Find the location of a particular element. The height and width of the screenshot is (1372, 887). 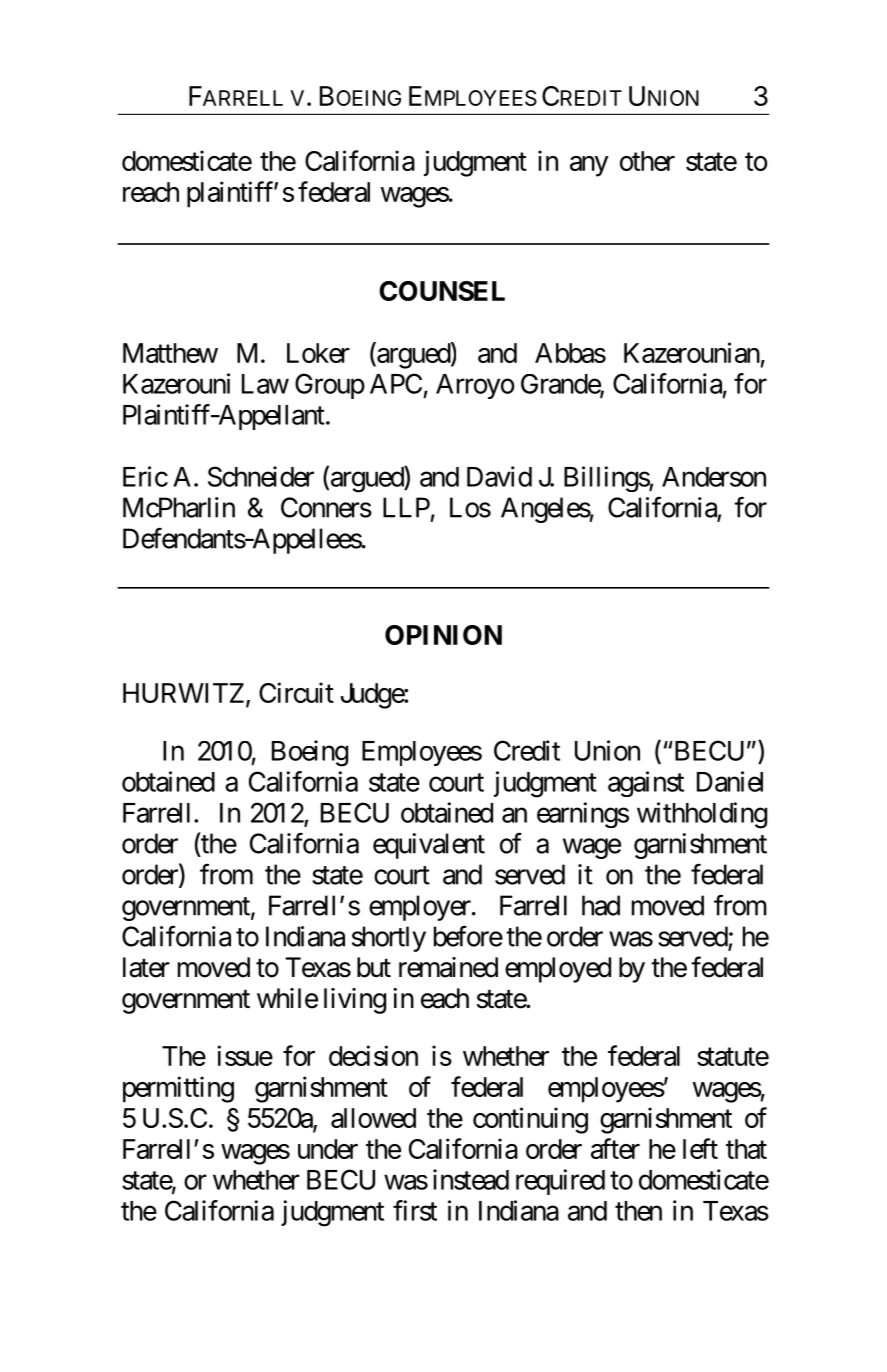

Circuit is located at coordinates (296, 692).
